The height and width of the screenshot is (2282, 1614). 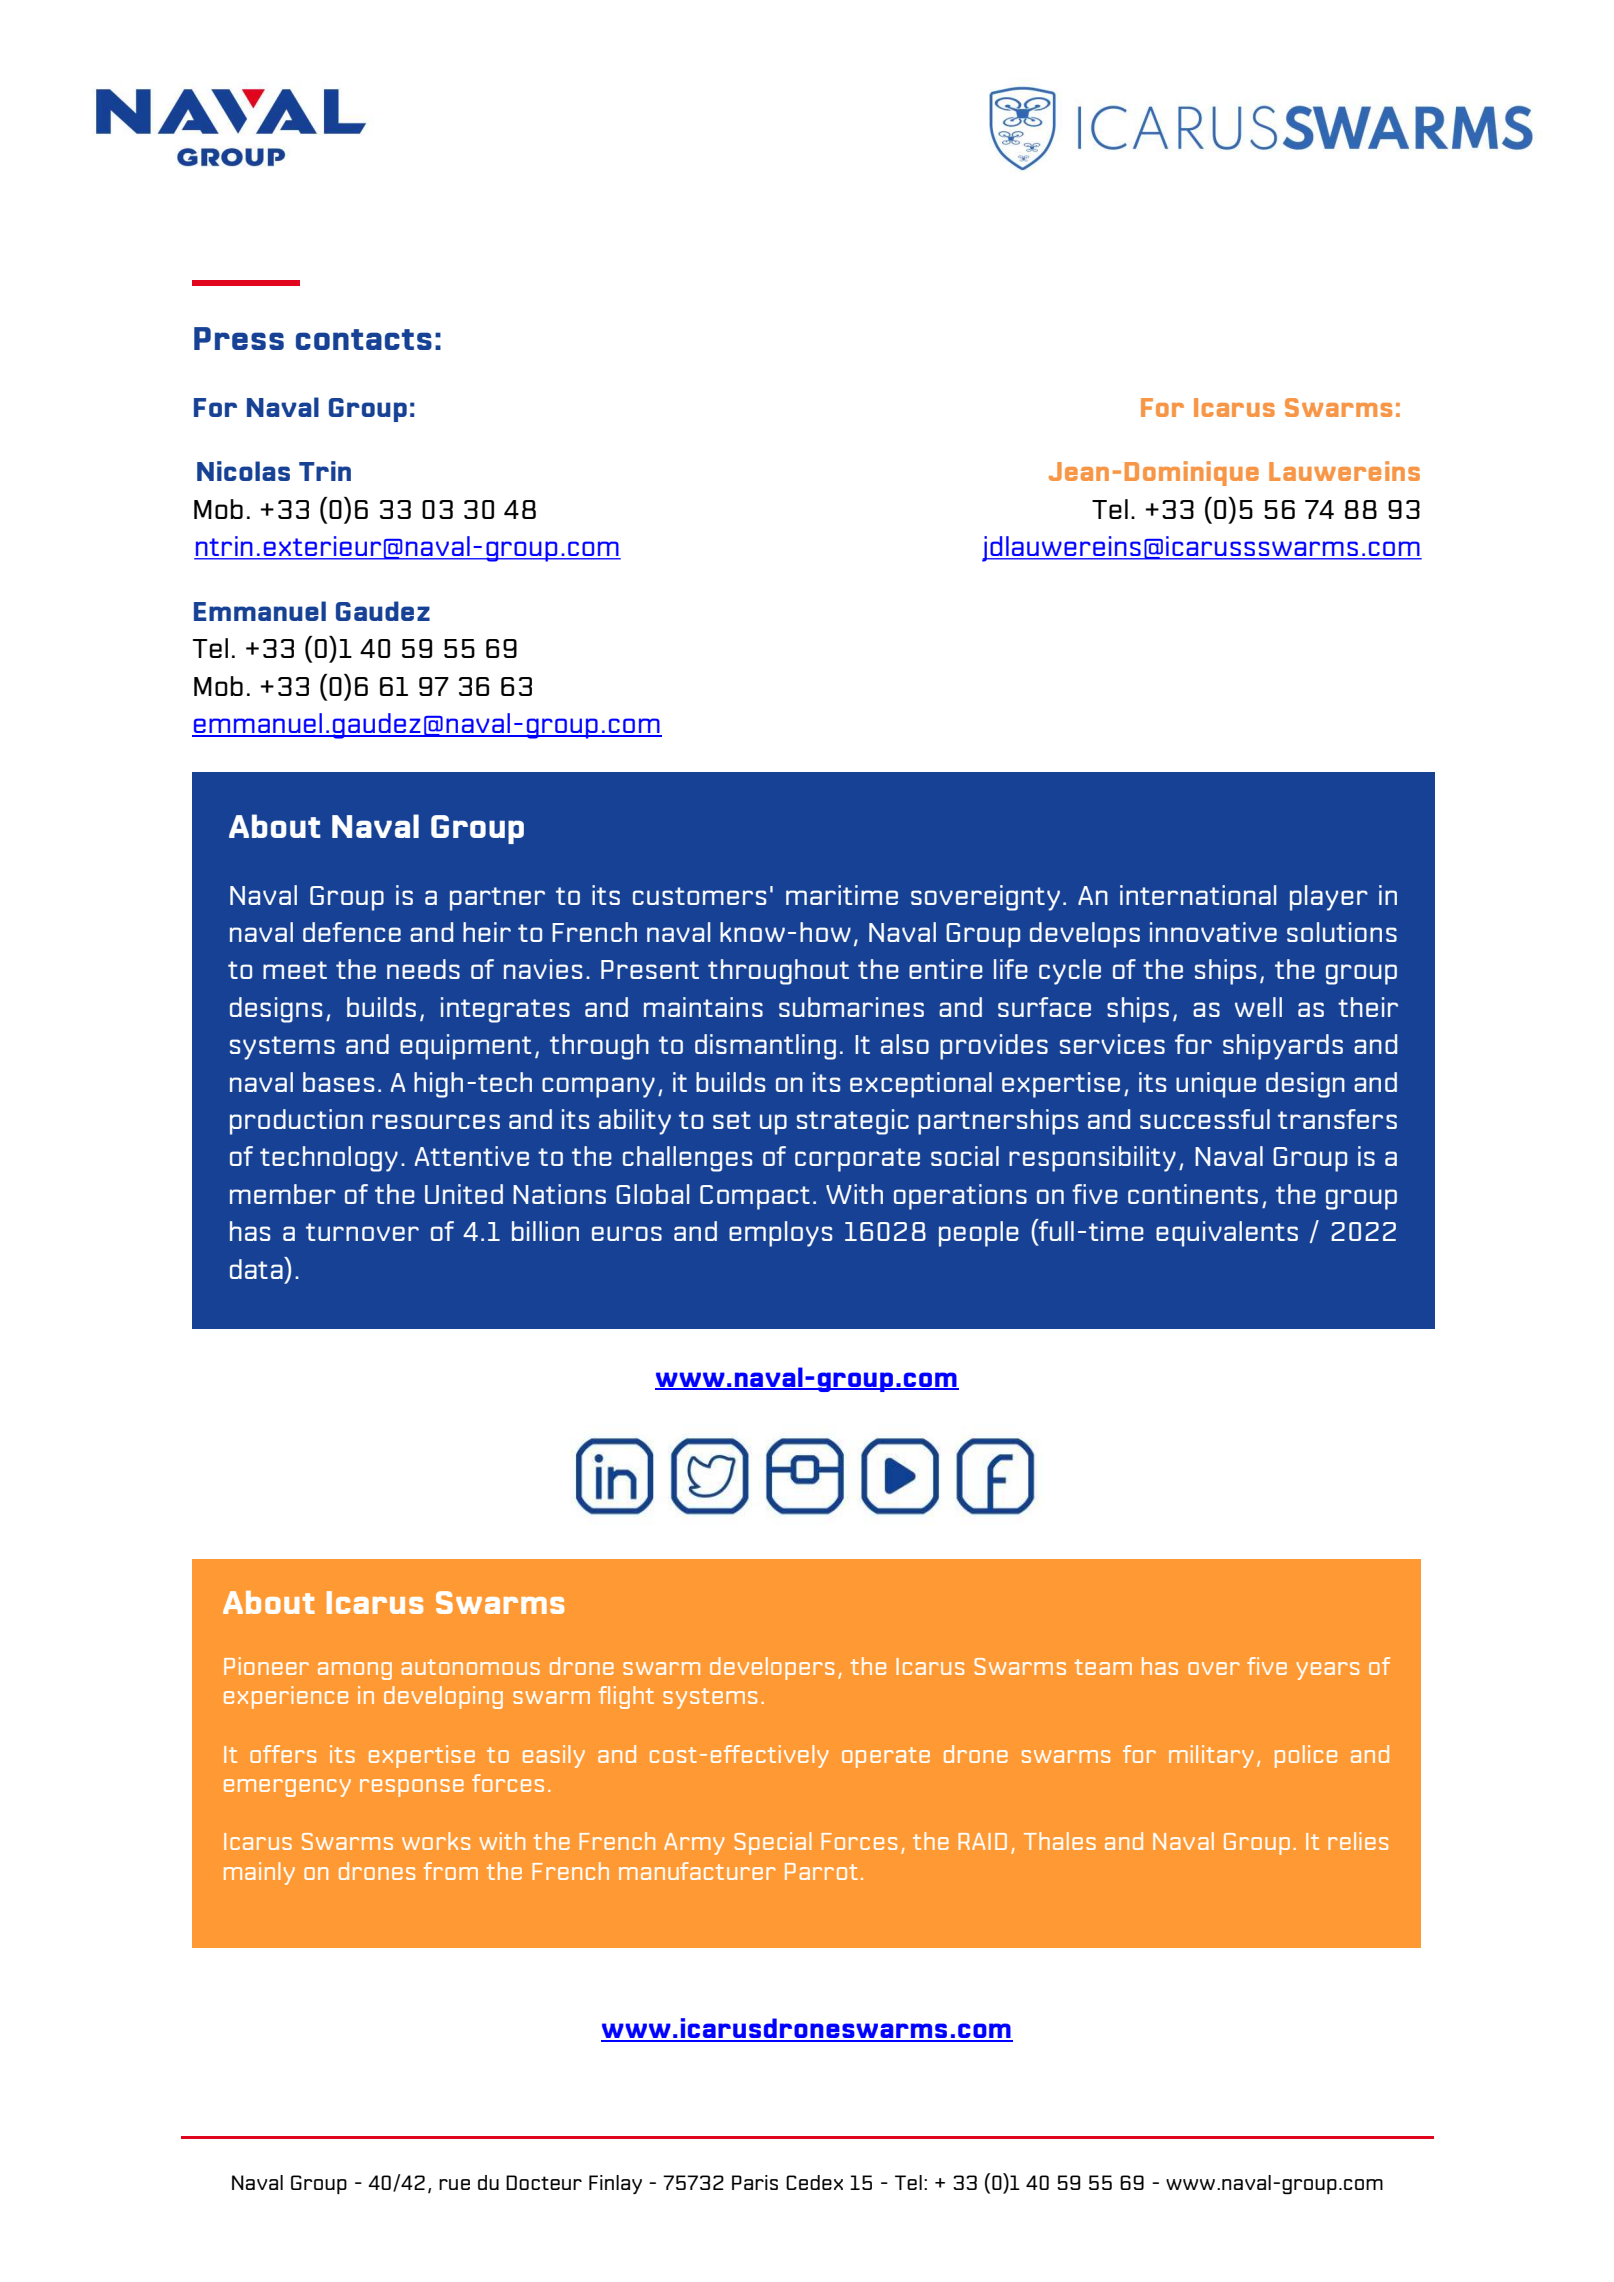 I want to click on Nicolas, so click(x=243, y=471).
